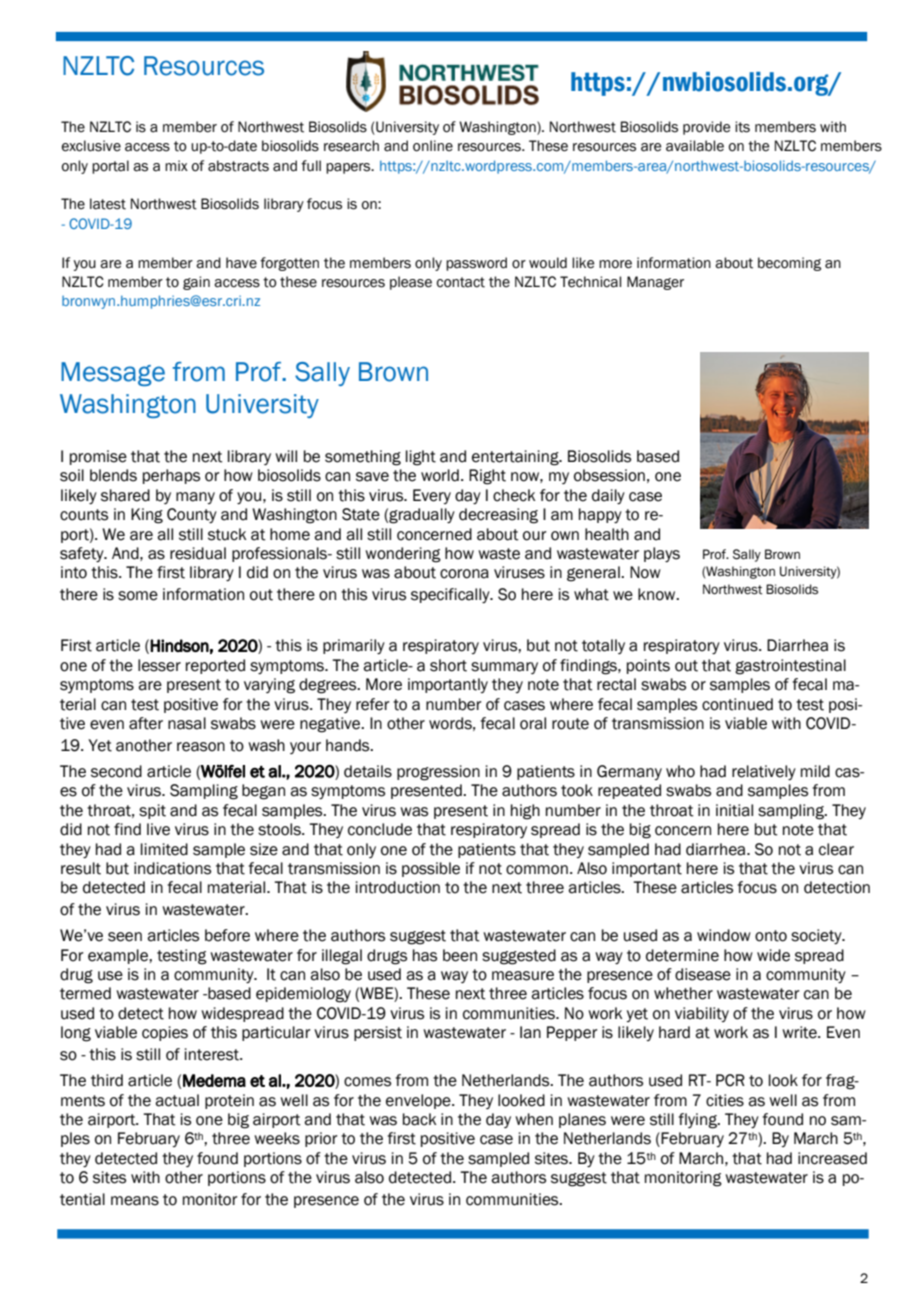 The width and height of the screenshot is (924, 1308). Describe the element at coordinates (742, 127) in the screenshot. I see `its` at that location.
